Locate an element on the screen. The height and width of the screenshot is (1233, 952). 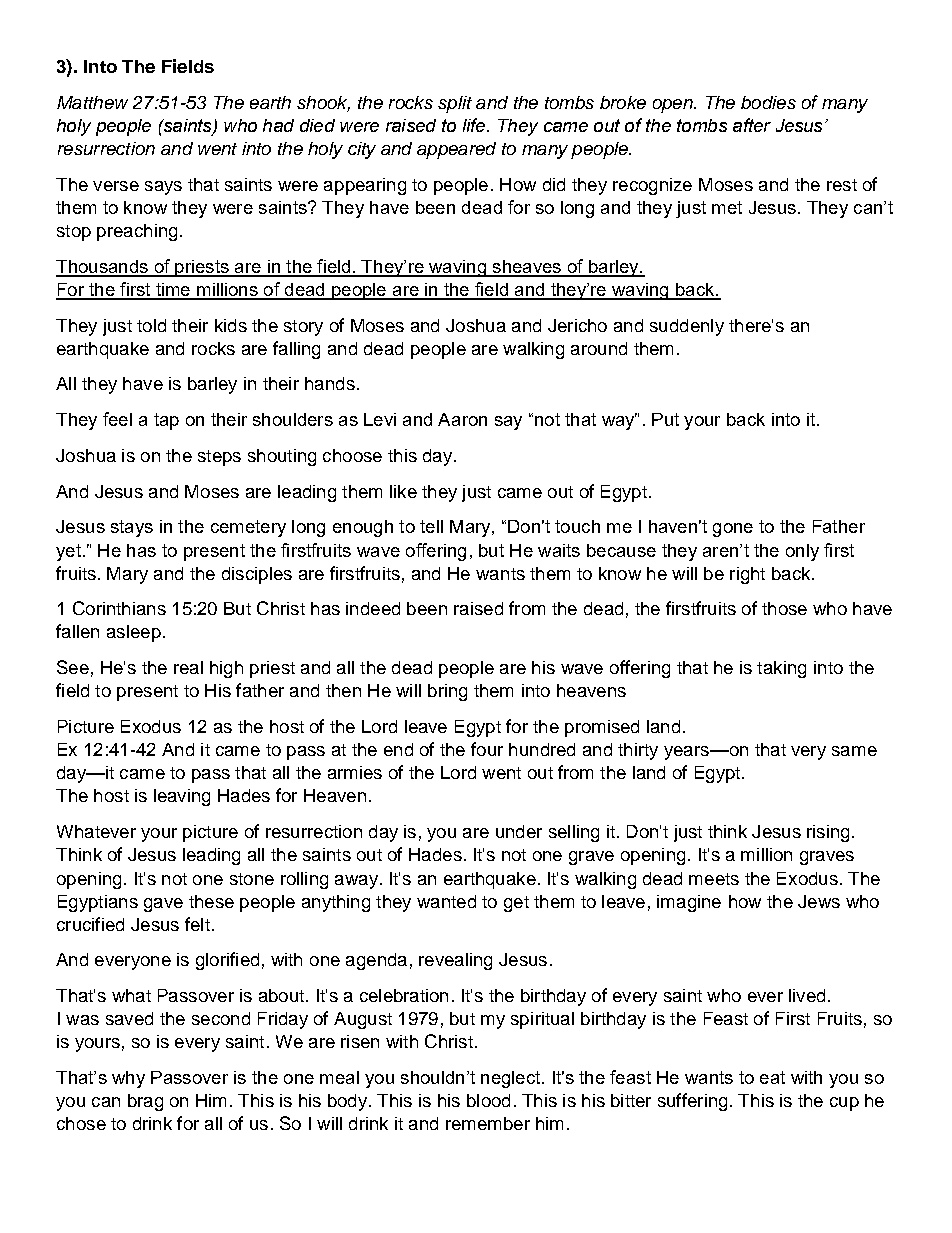
life is located at coordinates (475, 125).
